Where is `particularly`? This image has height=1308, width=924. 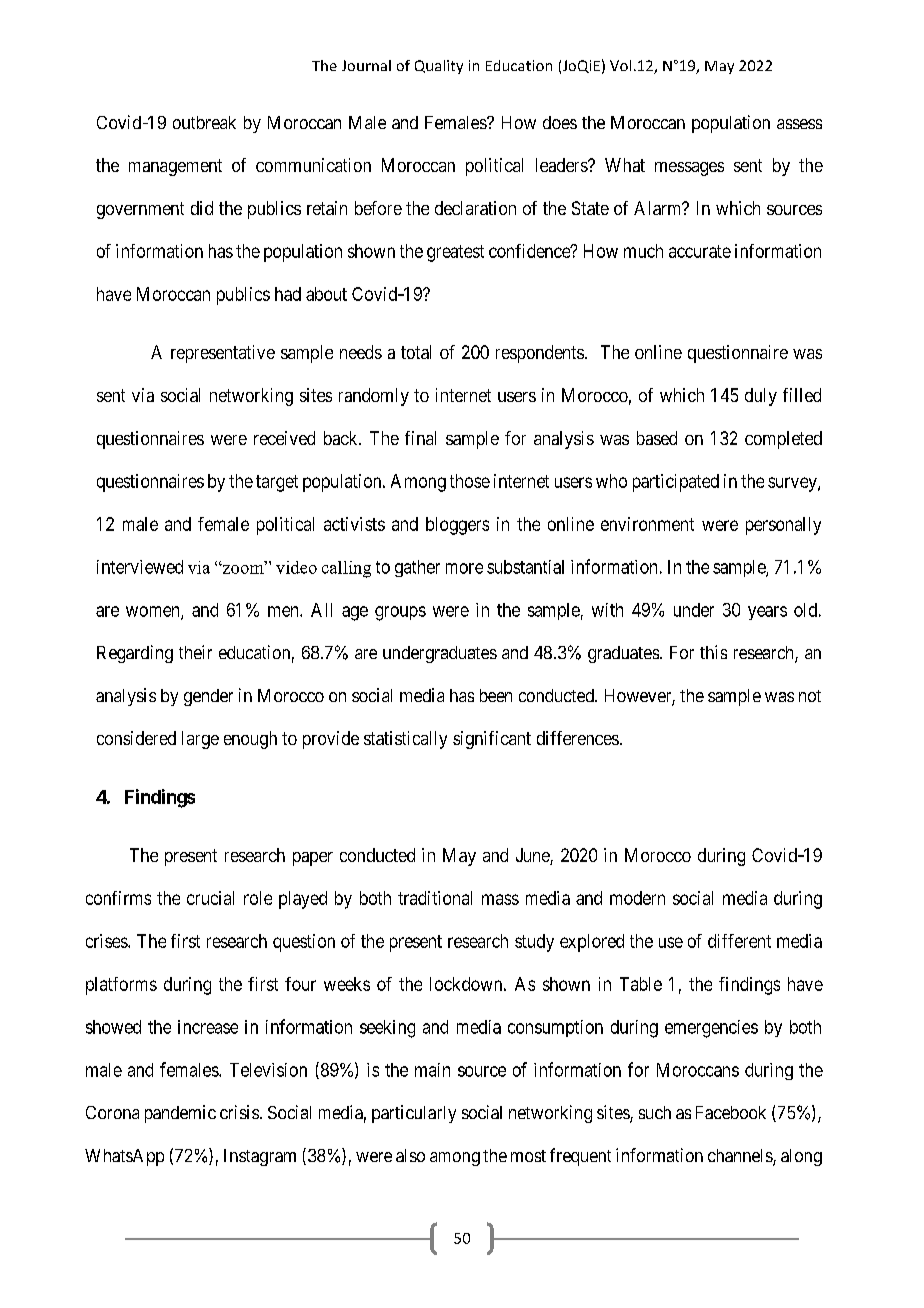
particularly is located at coordinates (414, 1114).
